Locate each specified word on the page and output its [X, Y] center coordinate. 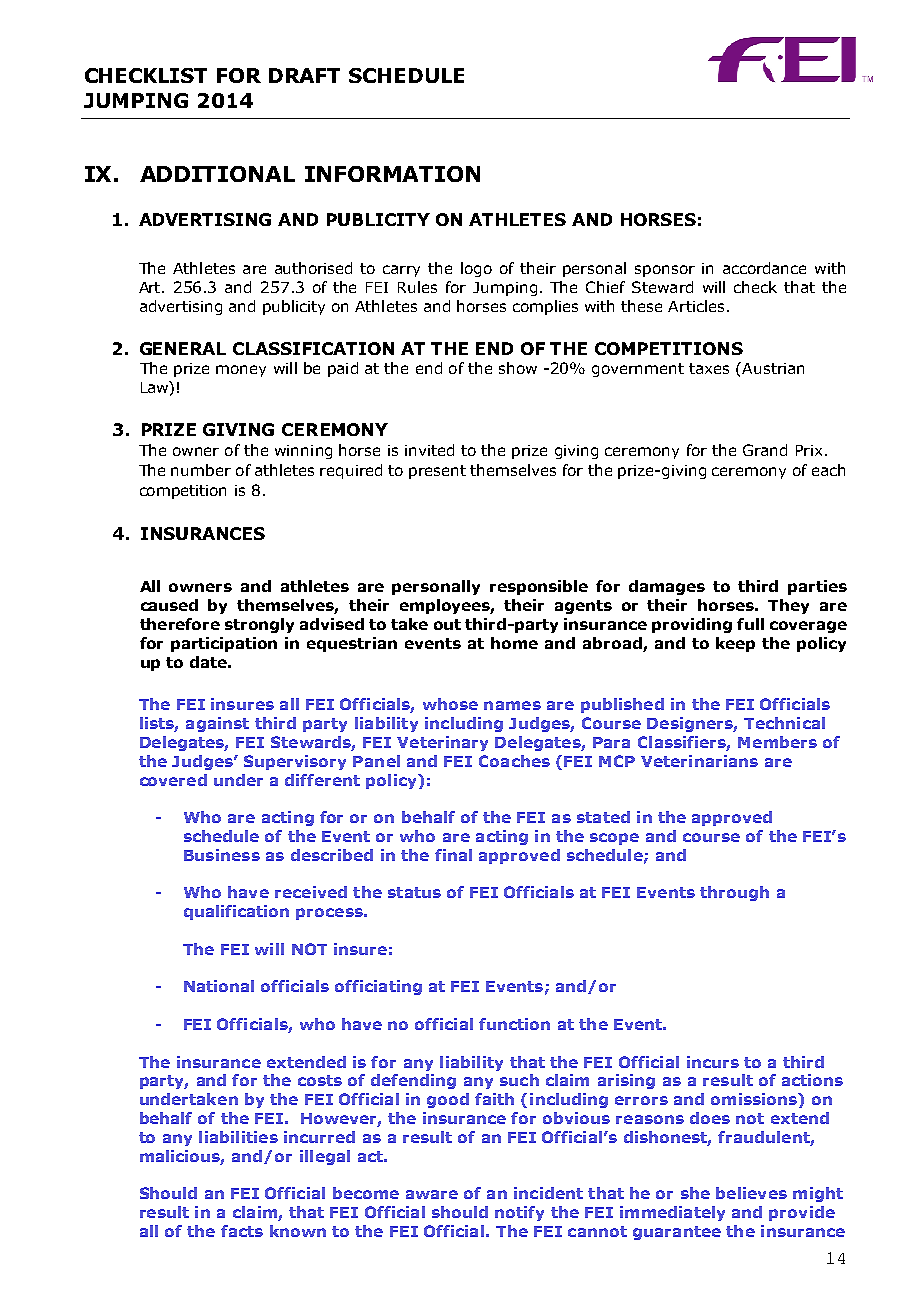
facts [242, 1231]
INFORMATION [392, 174]
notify [519, 1213]
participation [224, 644]
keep [735, 644]
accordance [764, 268]
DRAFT [304, 75]
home [514, 643]
